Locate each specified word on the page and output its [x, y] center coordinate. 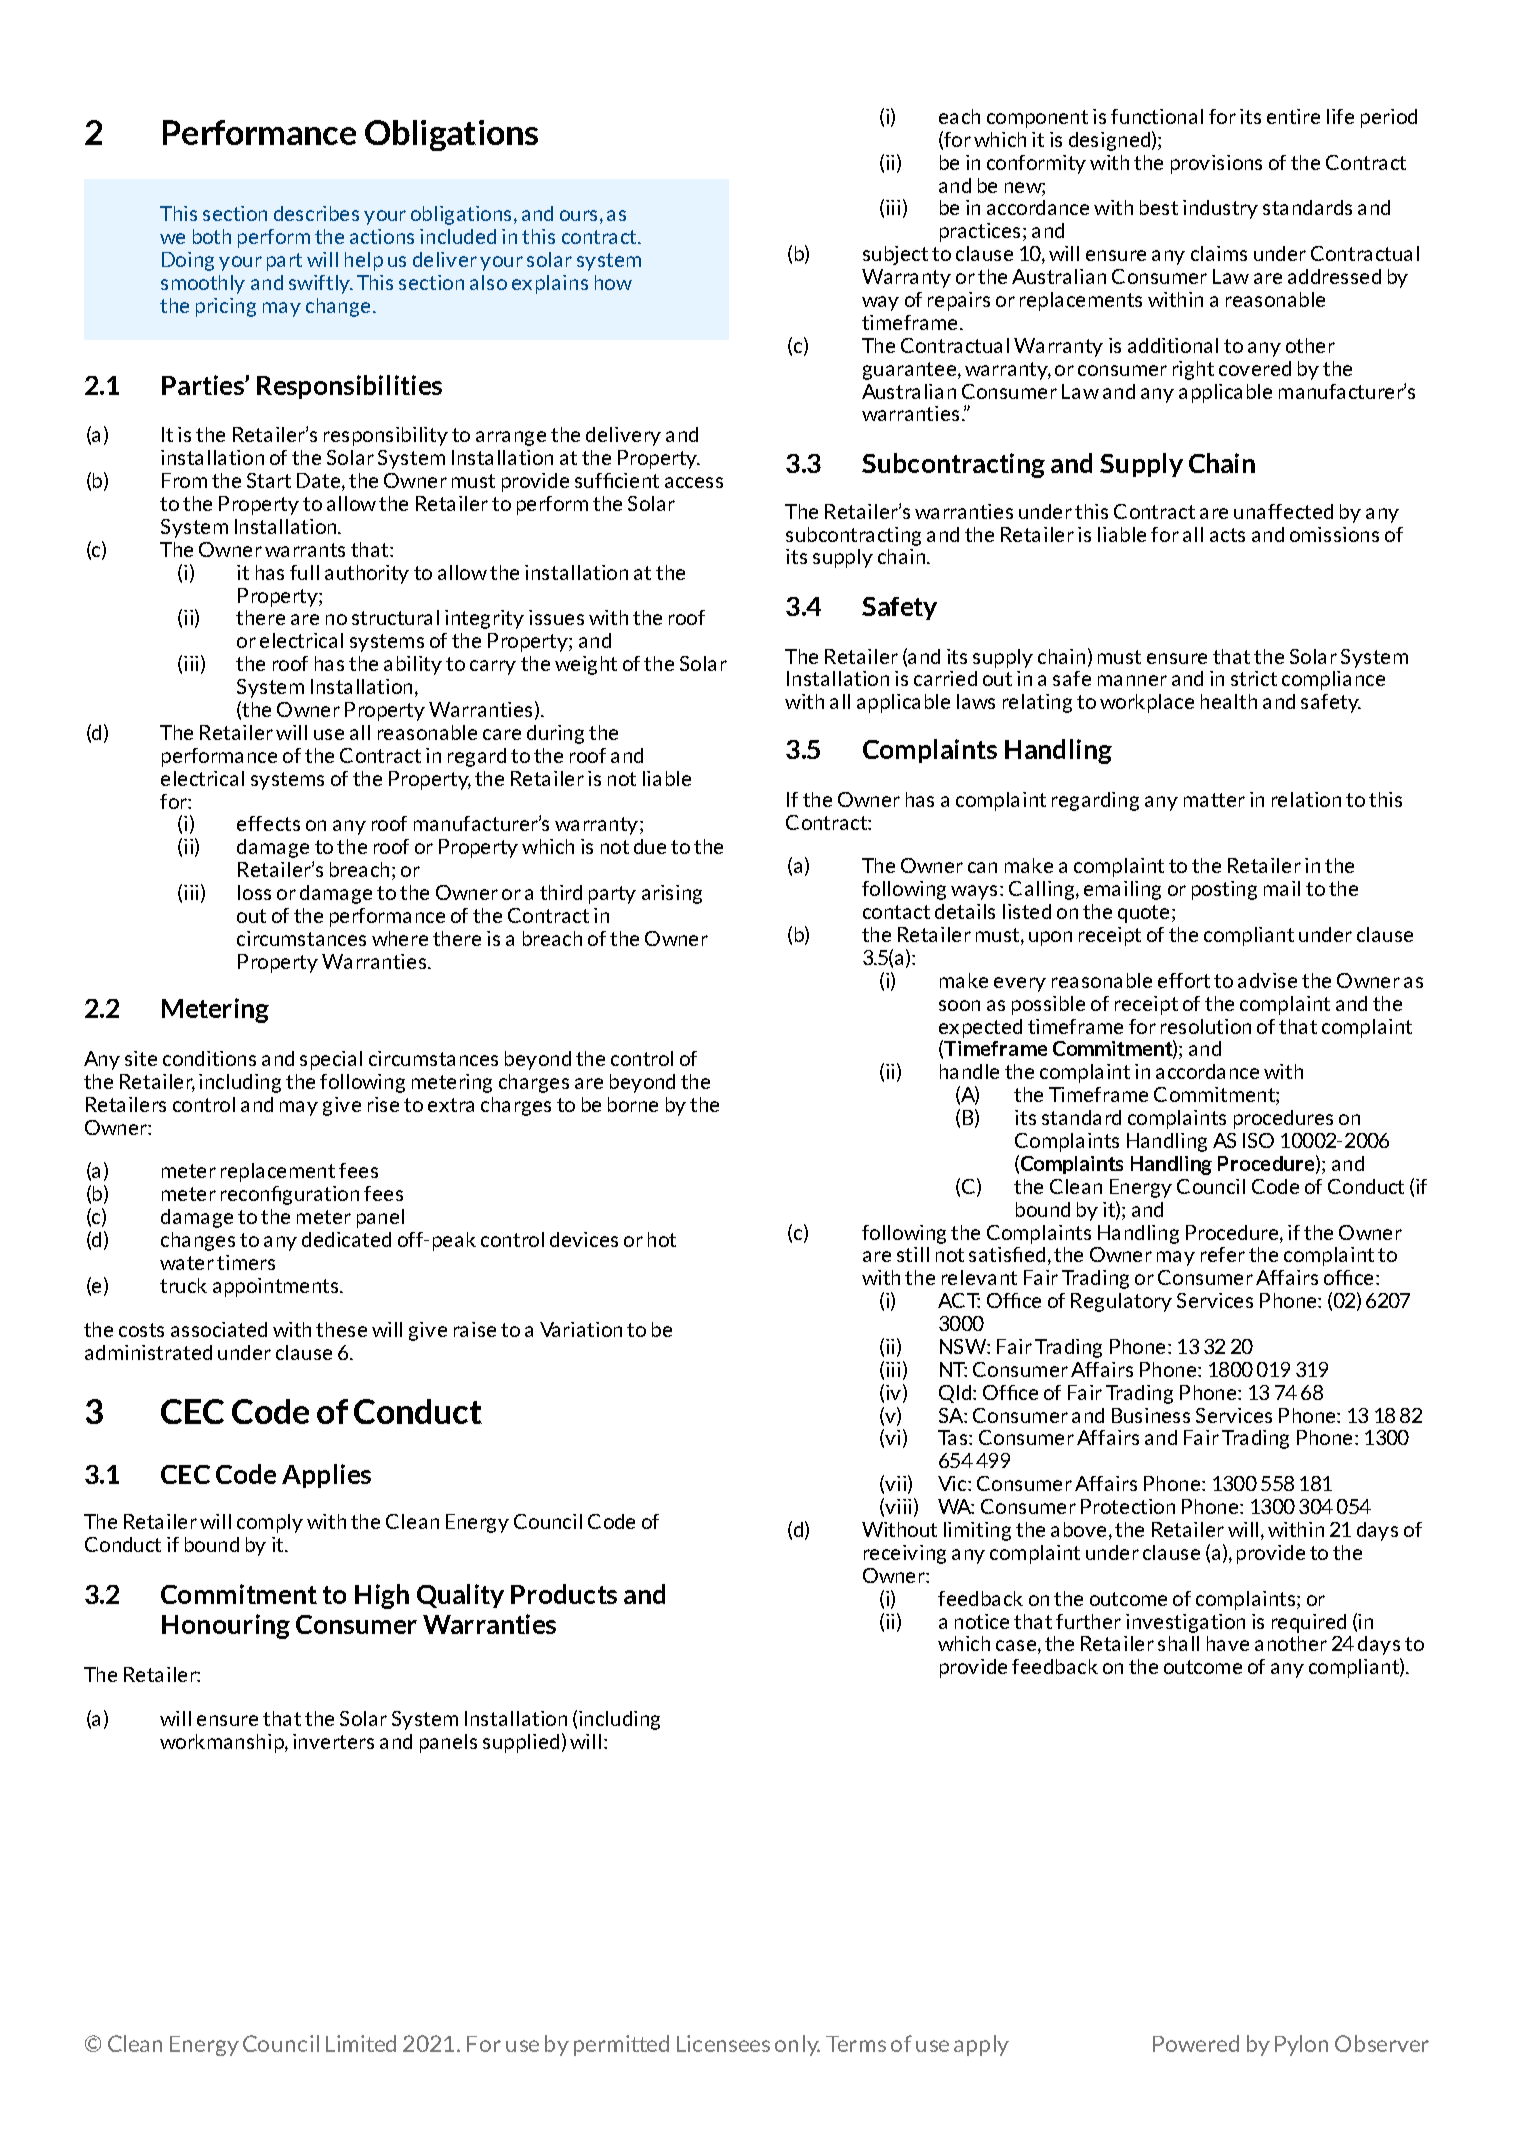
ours [578, 215]
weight [586, 665]
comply [270, 1523]
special [331, 1060]
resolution [1206, 1026]
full [304, 572]
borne [633, 1104]
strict [1254, 678]
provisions [1216, 164]
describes [316, 213]
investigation [1185, 1623]
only [797, 2045]
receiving [905, 1554]
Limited [361, 2043]
